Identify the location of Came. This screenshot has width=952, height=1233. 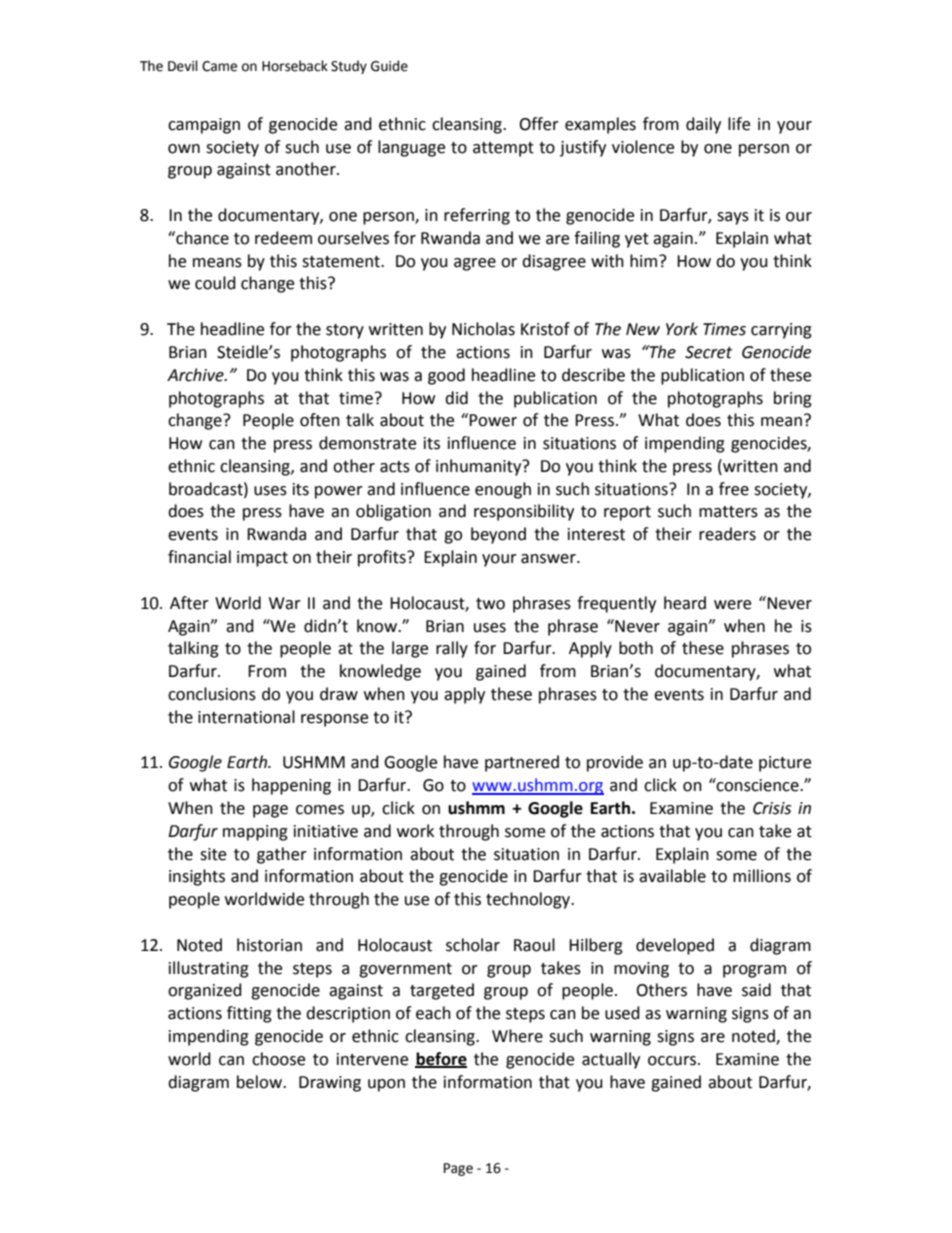
(219, 66).
